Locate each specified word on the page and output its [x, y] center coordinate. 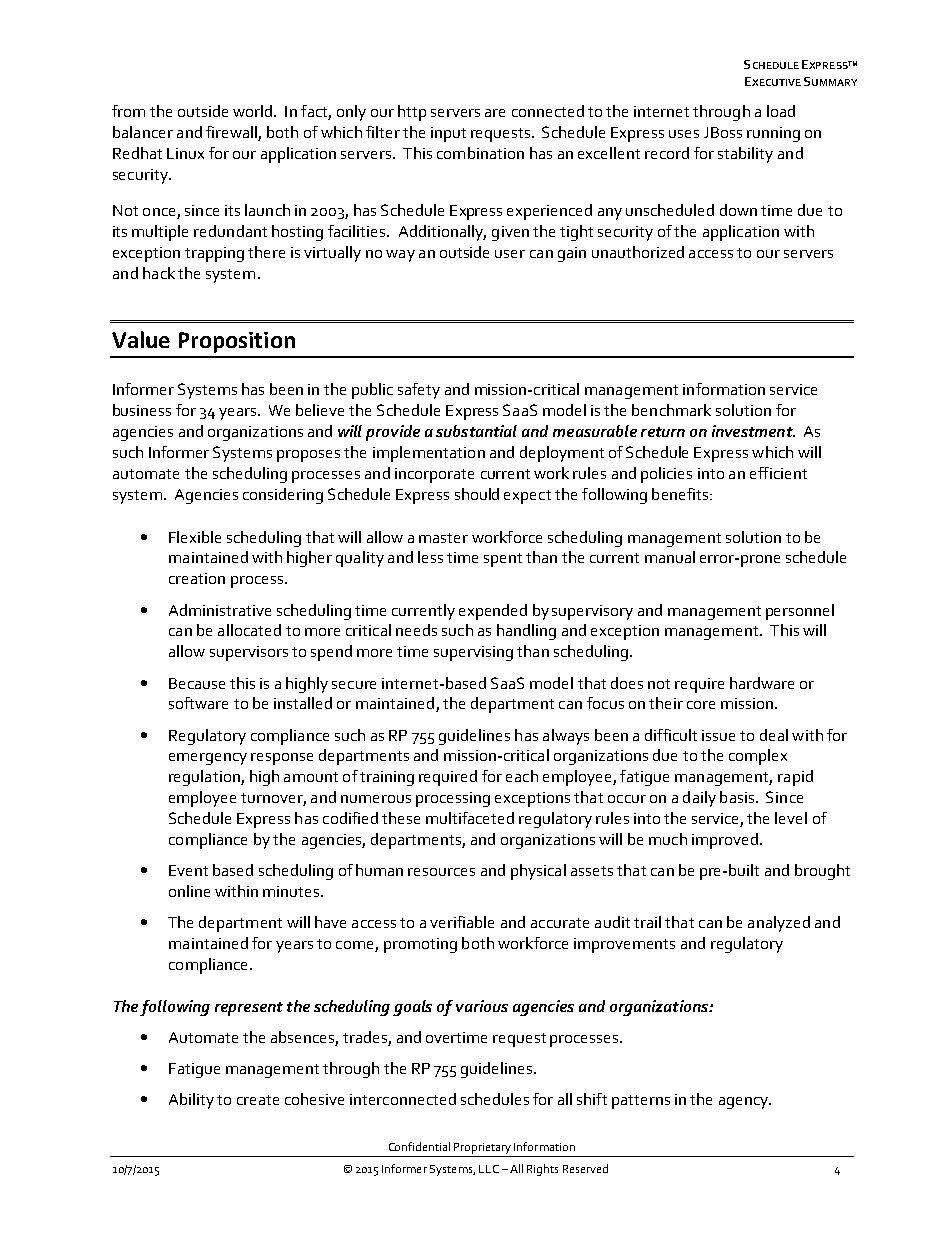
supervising [473, 653]
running [773, 134]
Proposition [237, 342]
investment [753, 431]
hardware [762, 683]
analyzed [779, 924]
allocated [249, 630]
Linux [185, 153]
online [189, 891]
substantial [476, 431]
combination [480, 153]
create [258, 1100]
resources [441, 872]
